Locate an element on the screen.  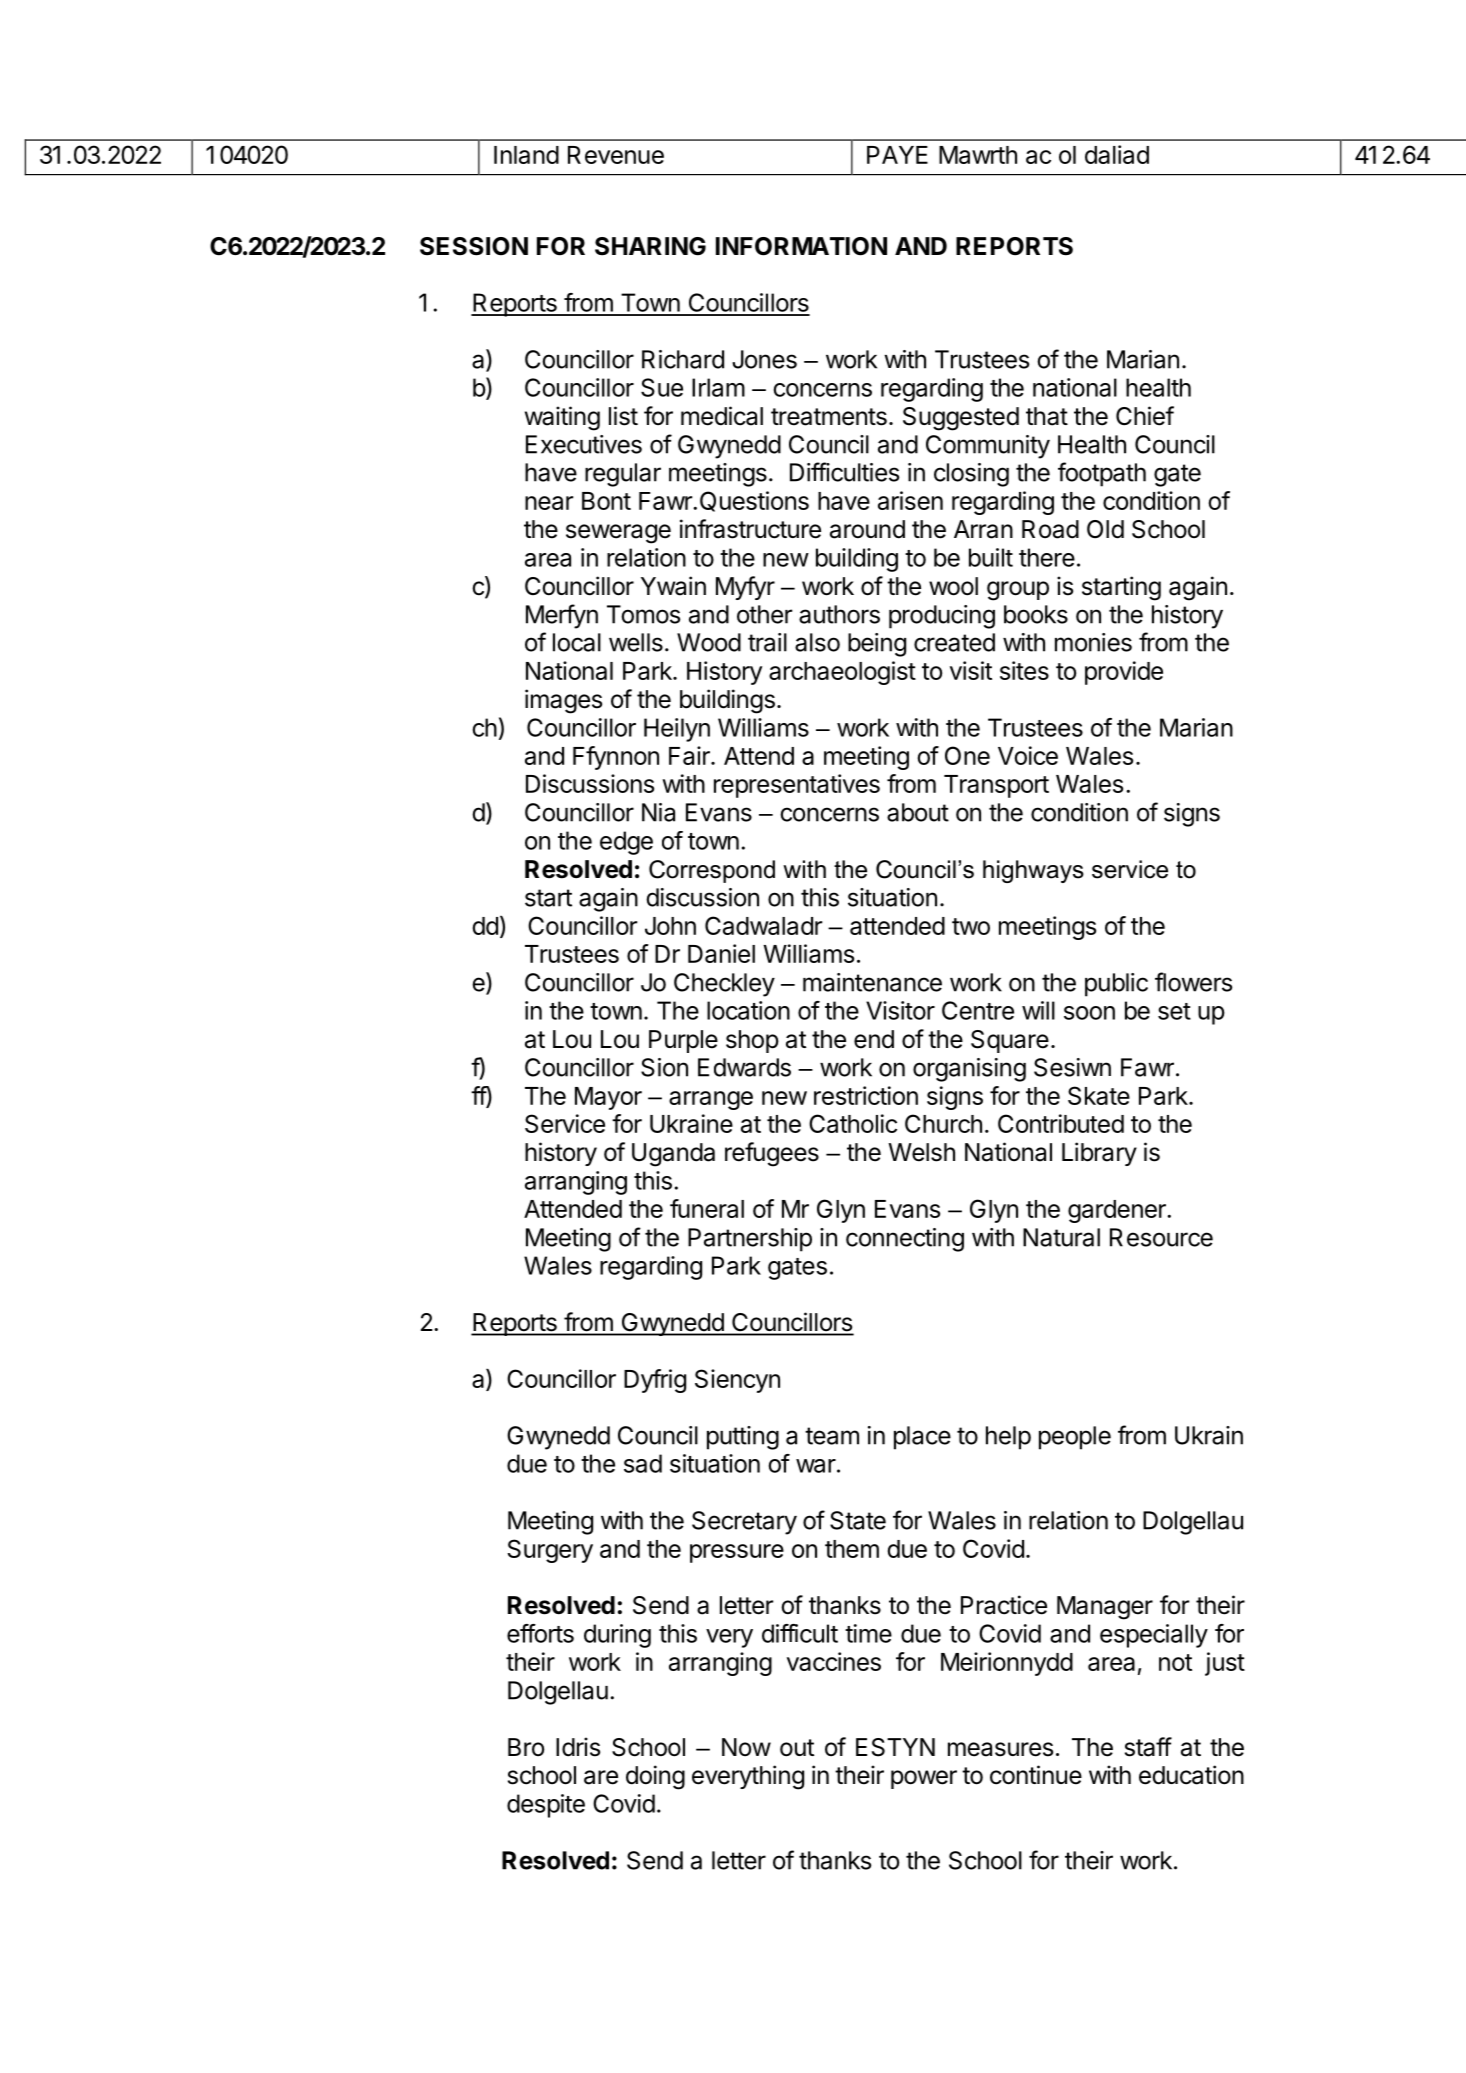
John is located at coordinates (670, 926).
